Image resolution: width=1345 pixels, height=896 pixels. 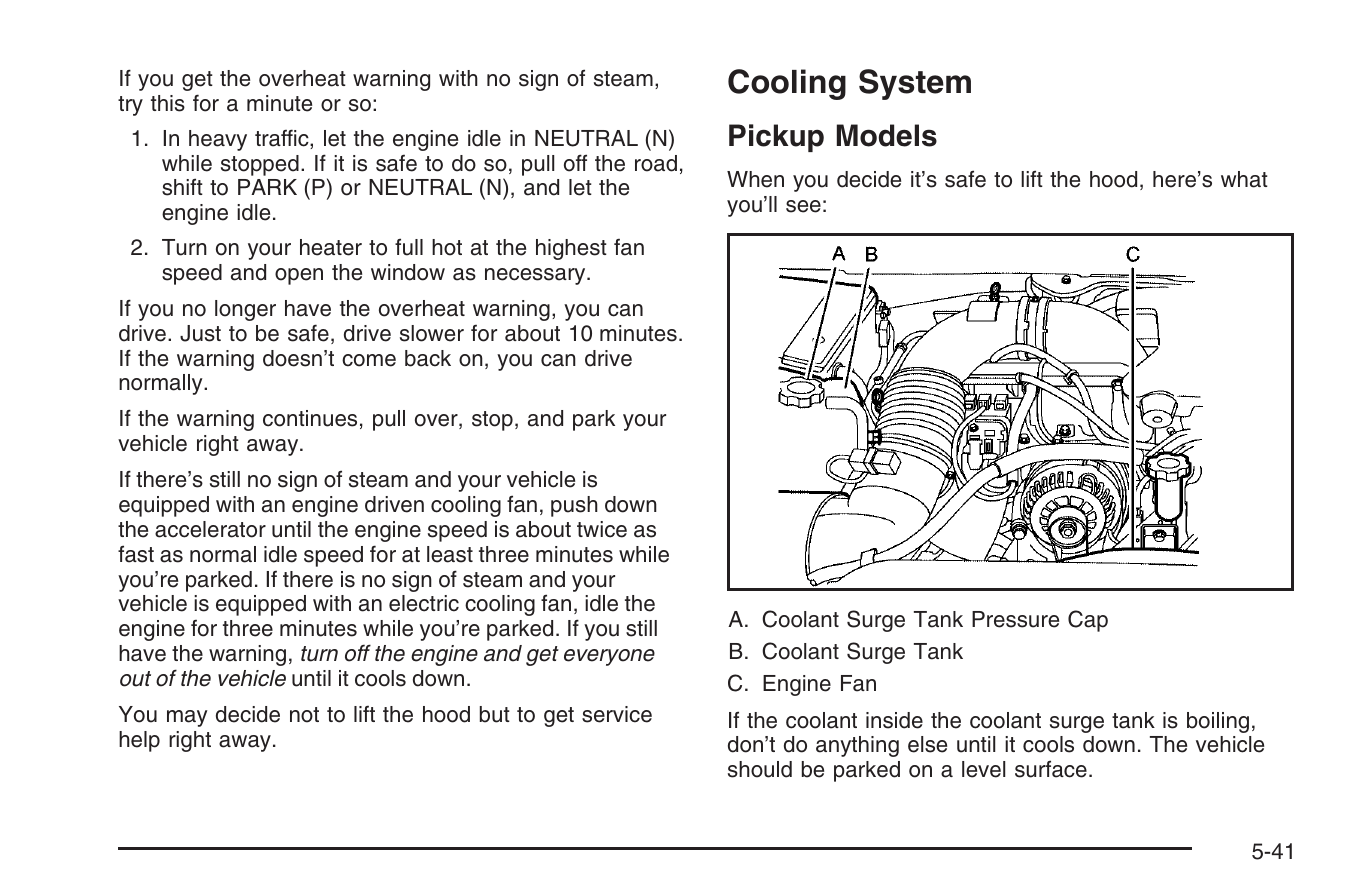 I want to click on accelerator, so click(x=210, y=529).
